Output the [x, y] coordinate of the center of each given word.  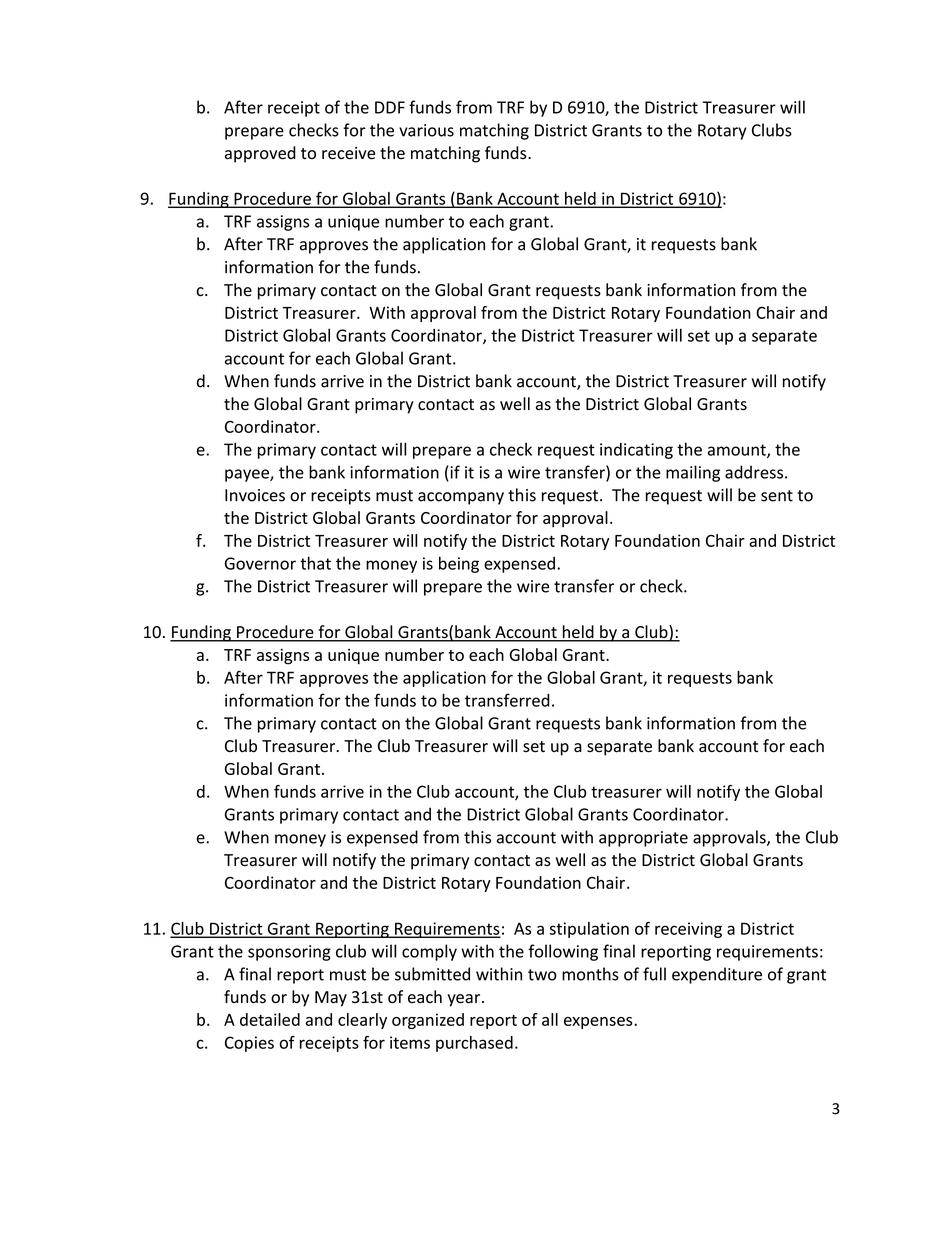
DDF [390, 107]
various [426, 130]
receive [348, 153]
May [331, 999]
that [315, 563]
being [459, 564]
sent [777, 496]
